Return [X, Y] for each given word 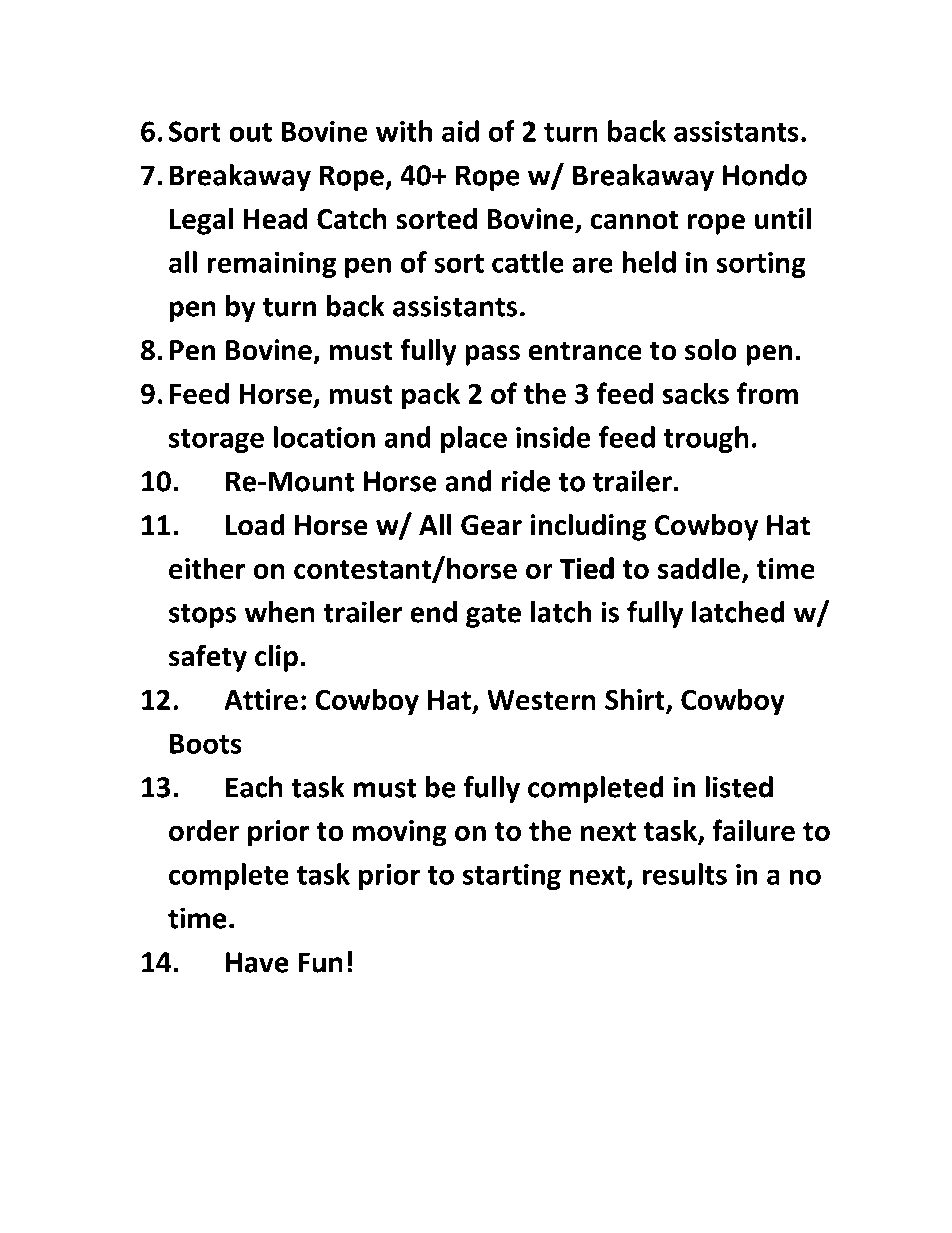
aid [460, 131]
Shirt [636, 700]
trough [706, 439]
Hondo [765, 175]
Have [257, 962]
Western [541, 700]
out [250, 132]
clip [276, 658]
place [474, 439]
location [324, 437]
